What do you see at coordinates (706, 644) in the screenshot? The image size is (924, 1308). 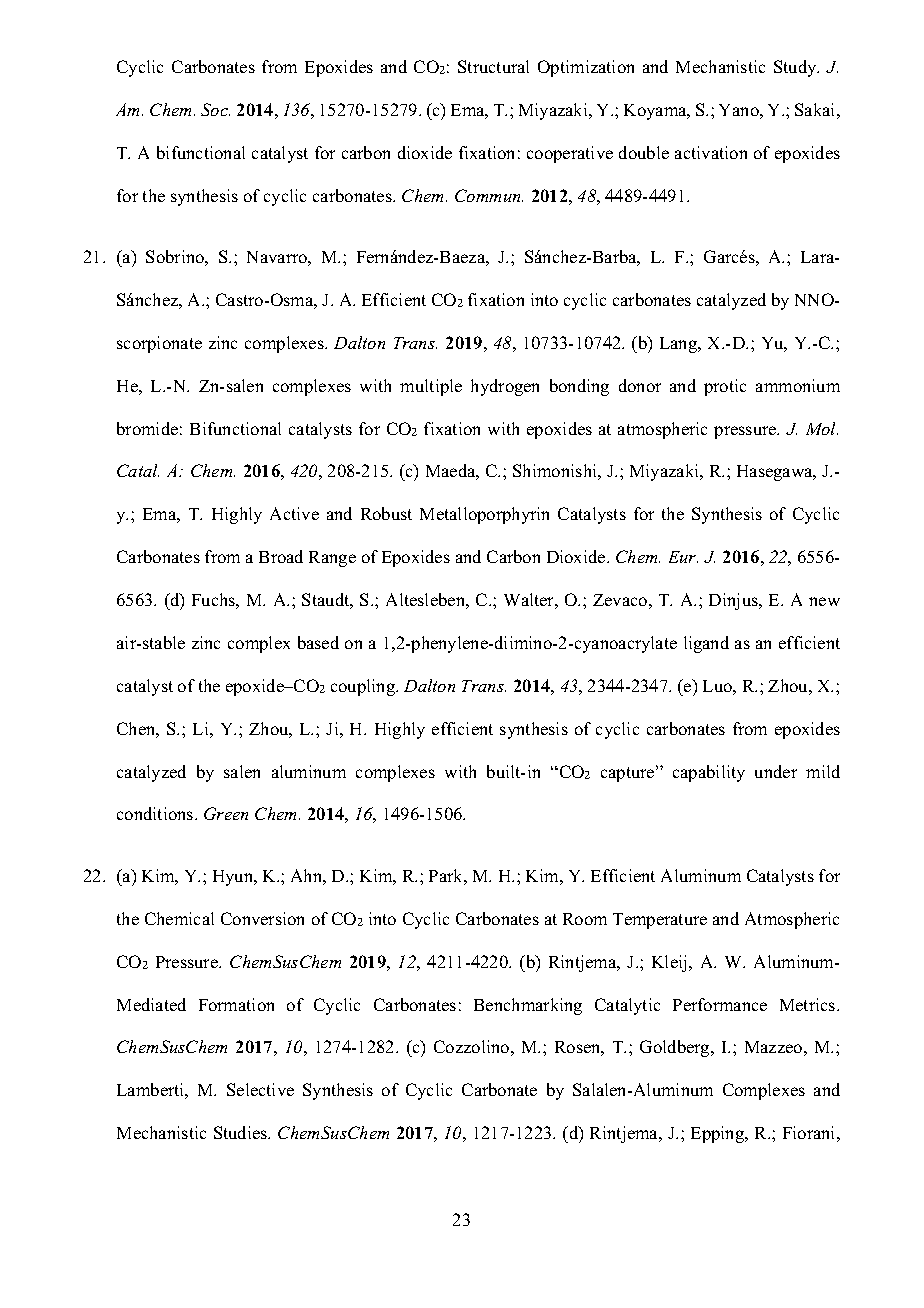 I see `ligand` at bounding box center [706, 644].
